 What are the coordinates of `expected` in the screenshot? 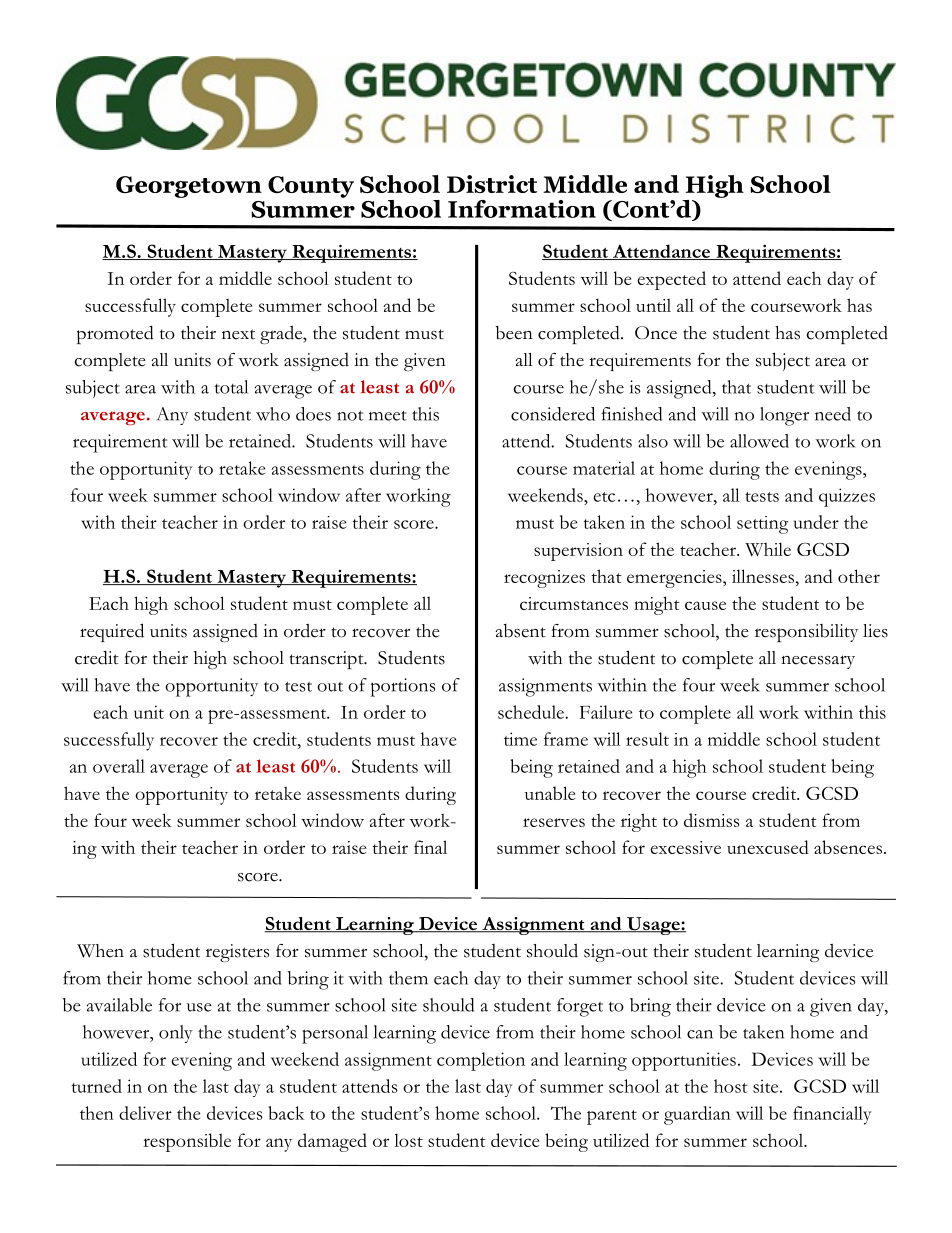 It's located at (672, 280).
